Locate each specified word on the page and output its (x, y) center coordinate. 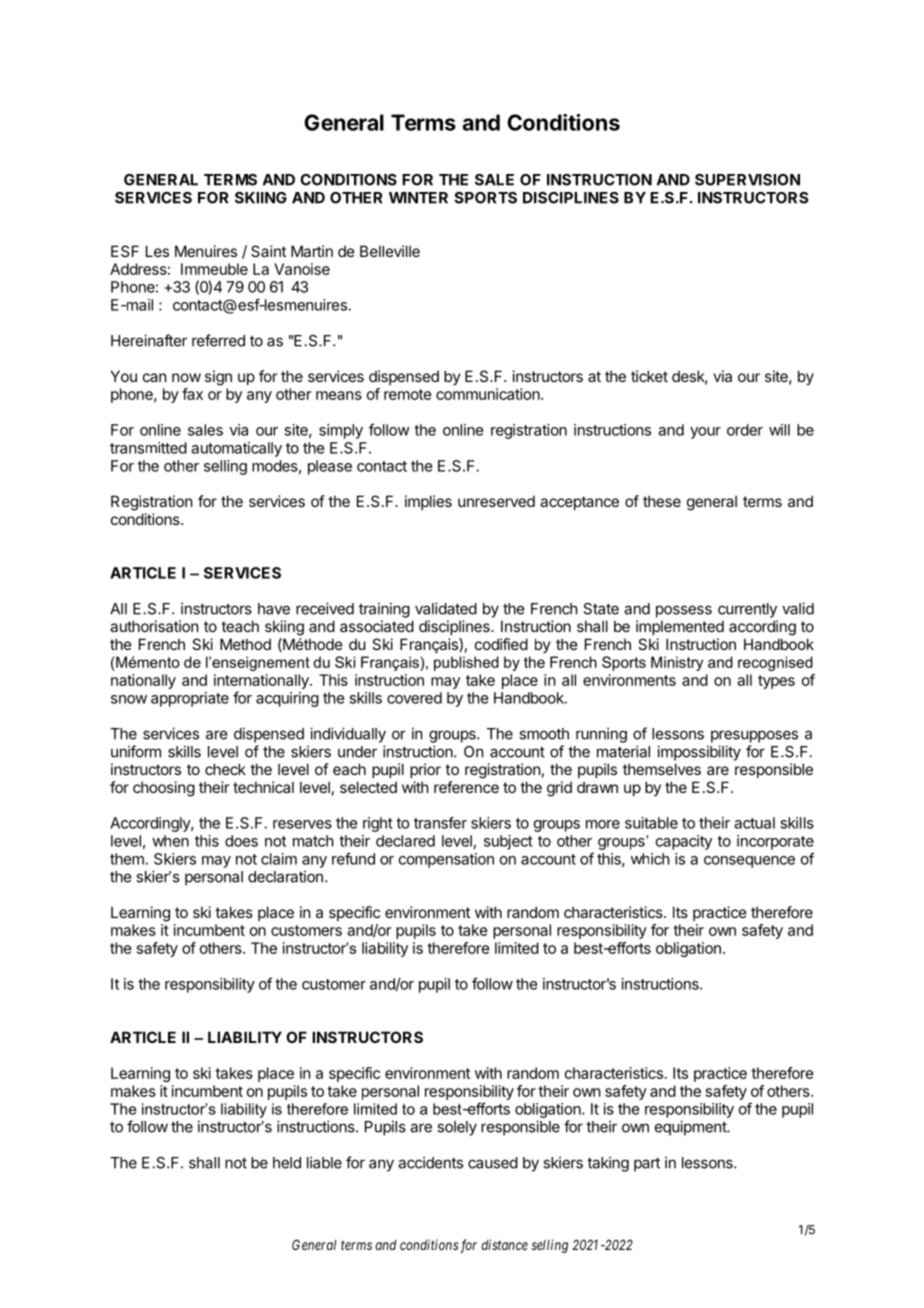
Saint (268, 251)
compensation (446, 860)
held (287, 1163)
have (274, 609)
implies (428, 502)
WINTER (418, 198)
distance (505, 1244)
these (662, 501)
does (241, 841)
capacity (684, 842)
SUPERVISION (747, 180)
